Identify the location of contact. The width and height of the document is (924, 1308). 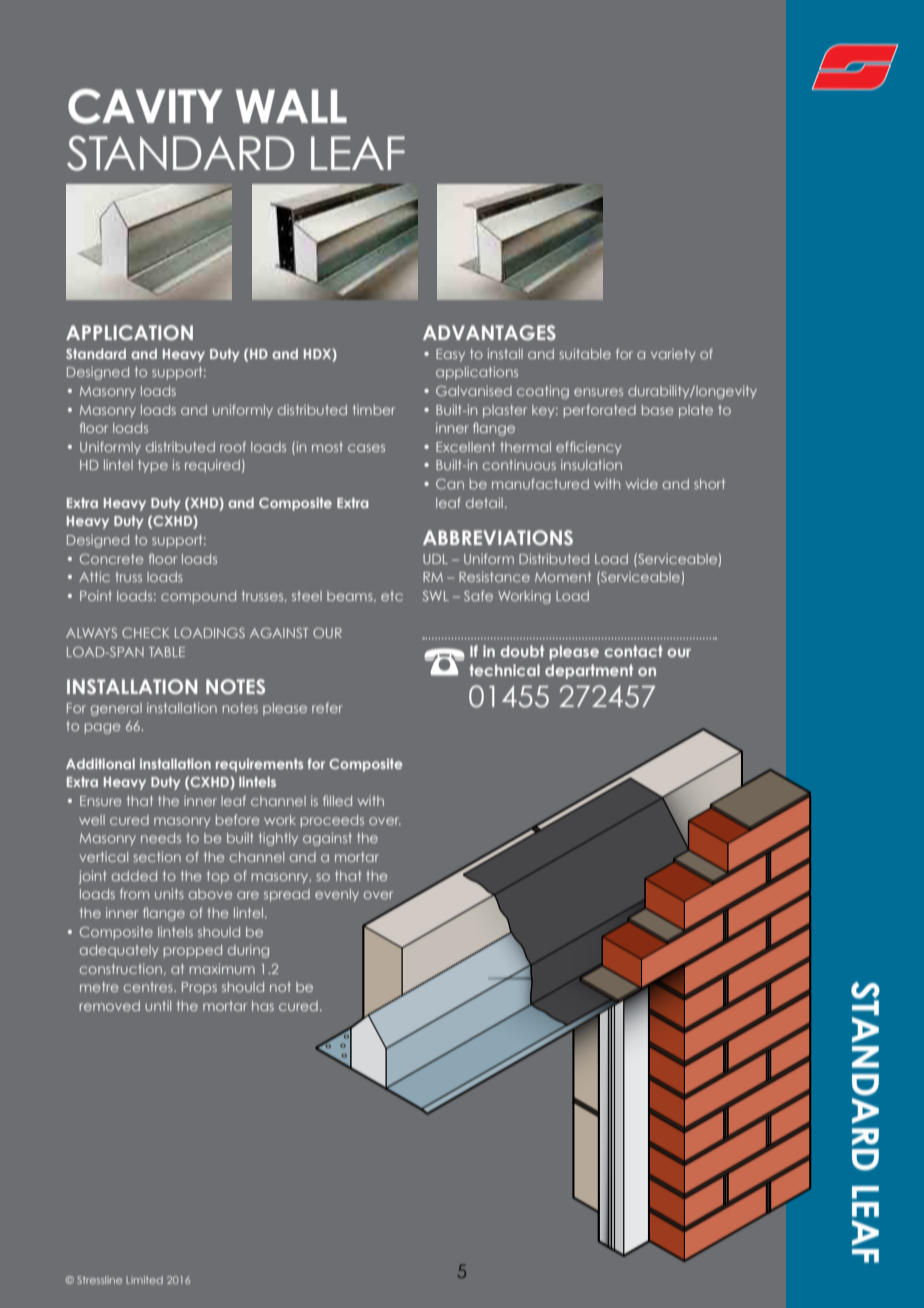
(633, 651).
